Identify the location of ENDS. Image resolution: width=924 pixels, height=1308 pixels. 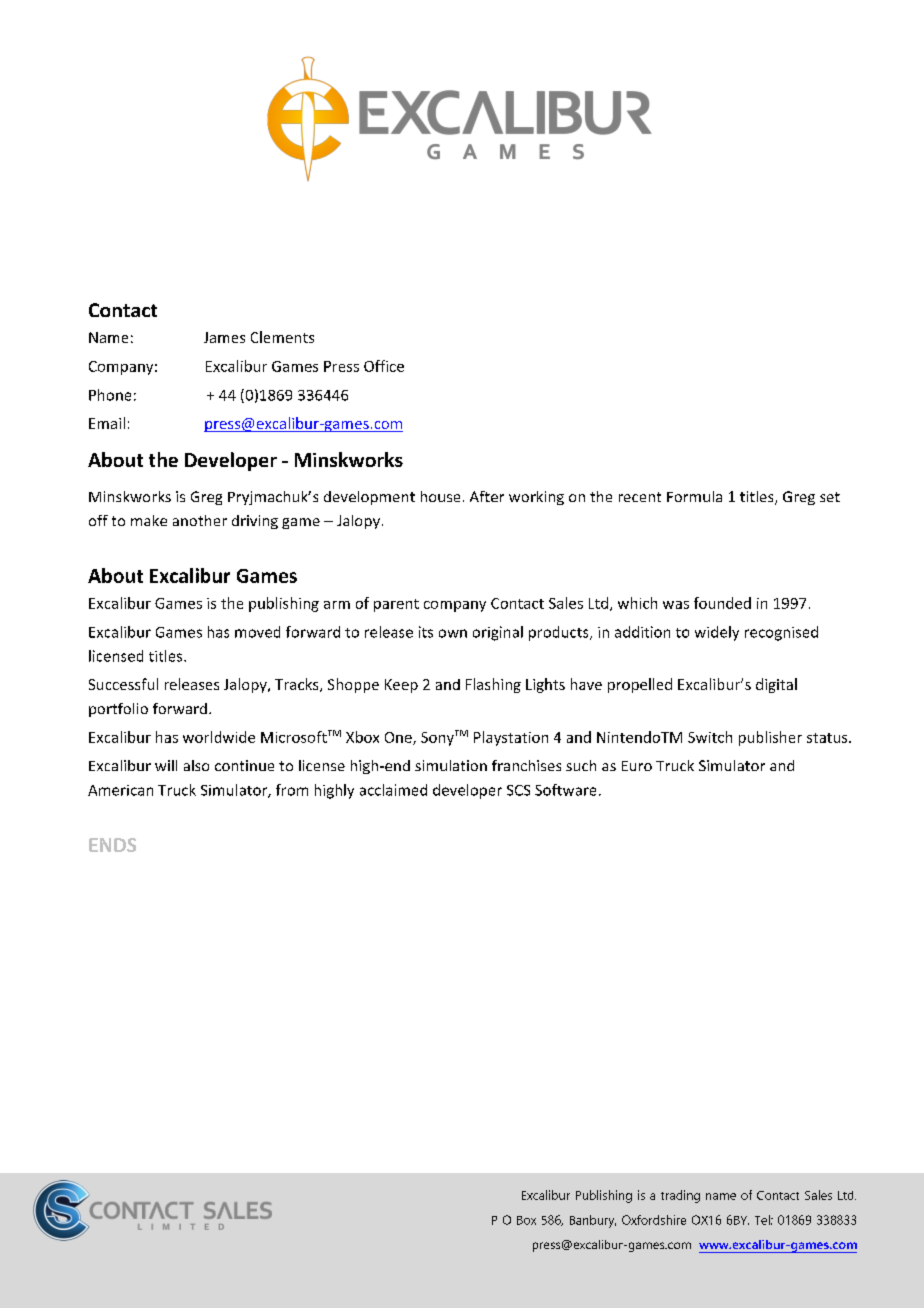
(112, 845).
